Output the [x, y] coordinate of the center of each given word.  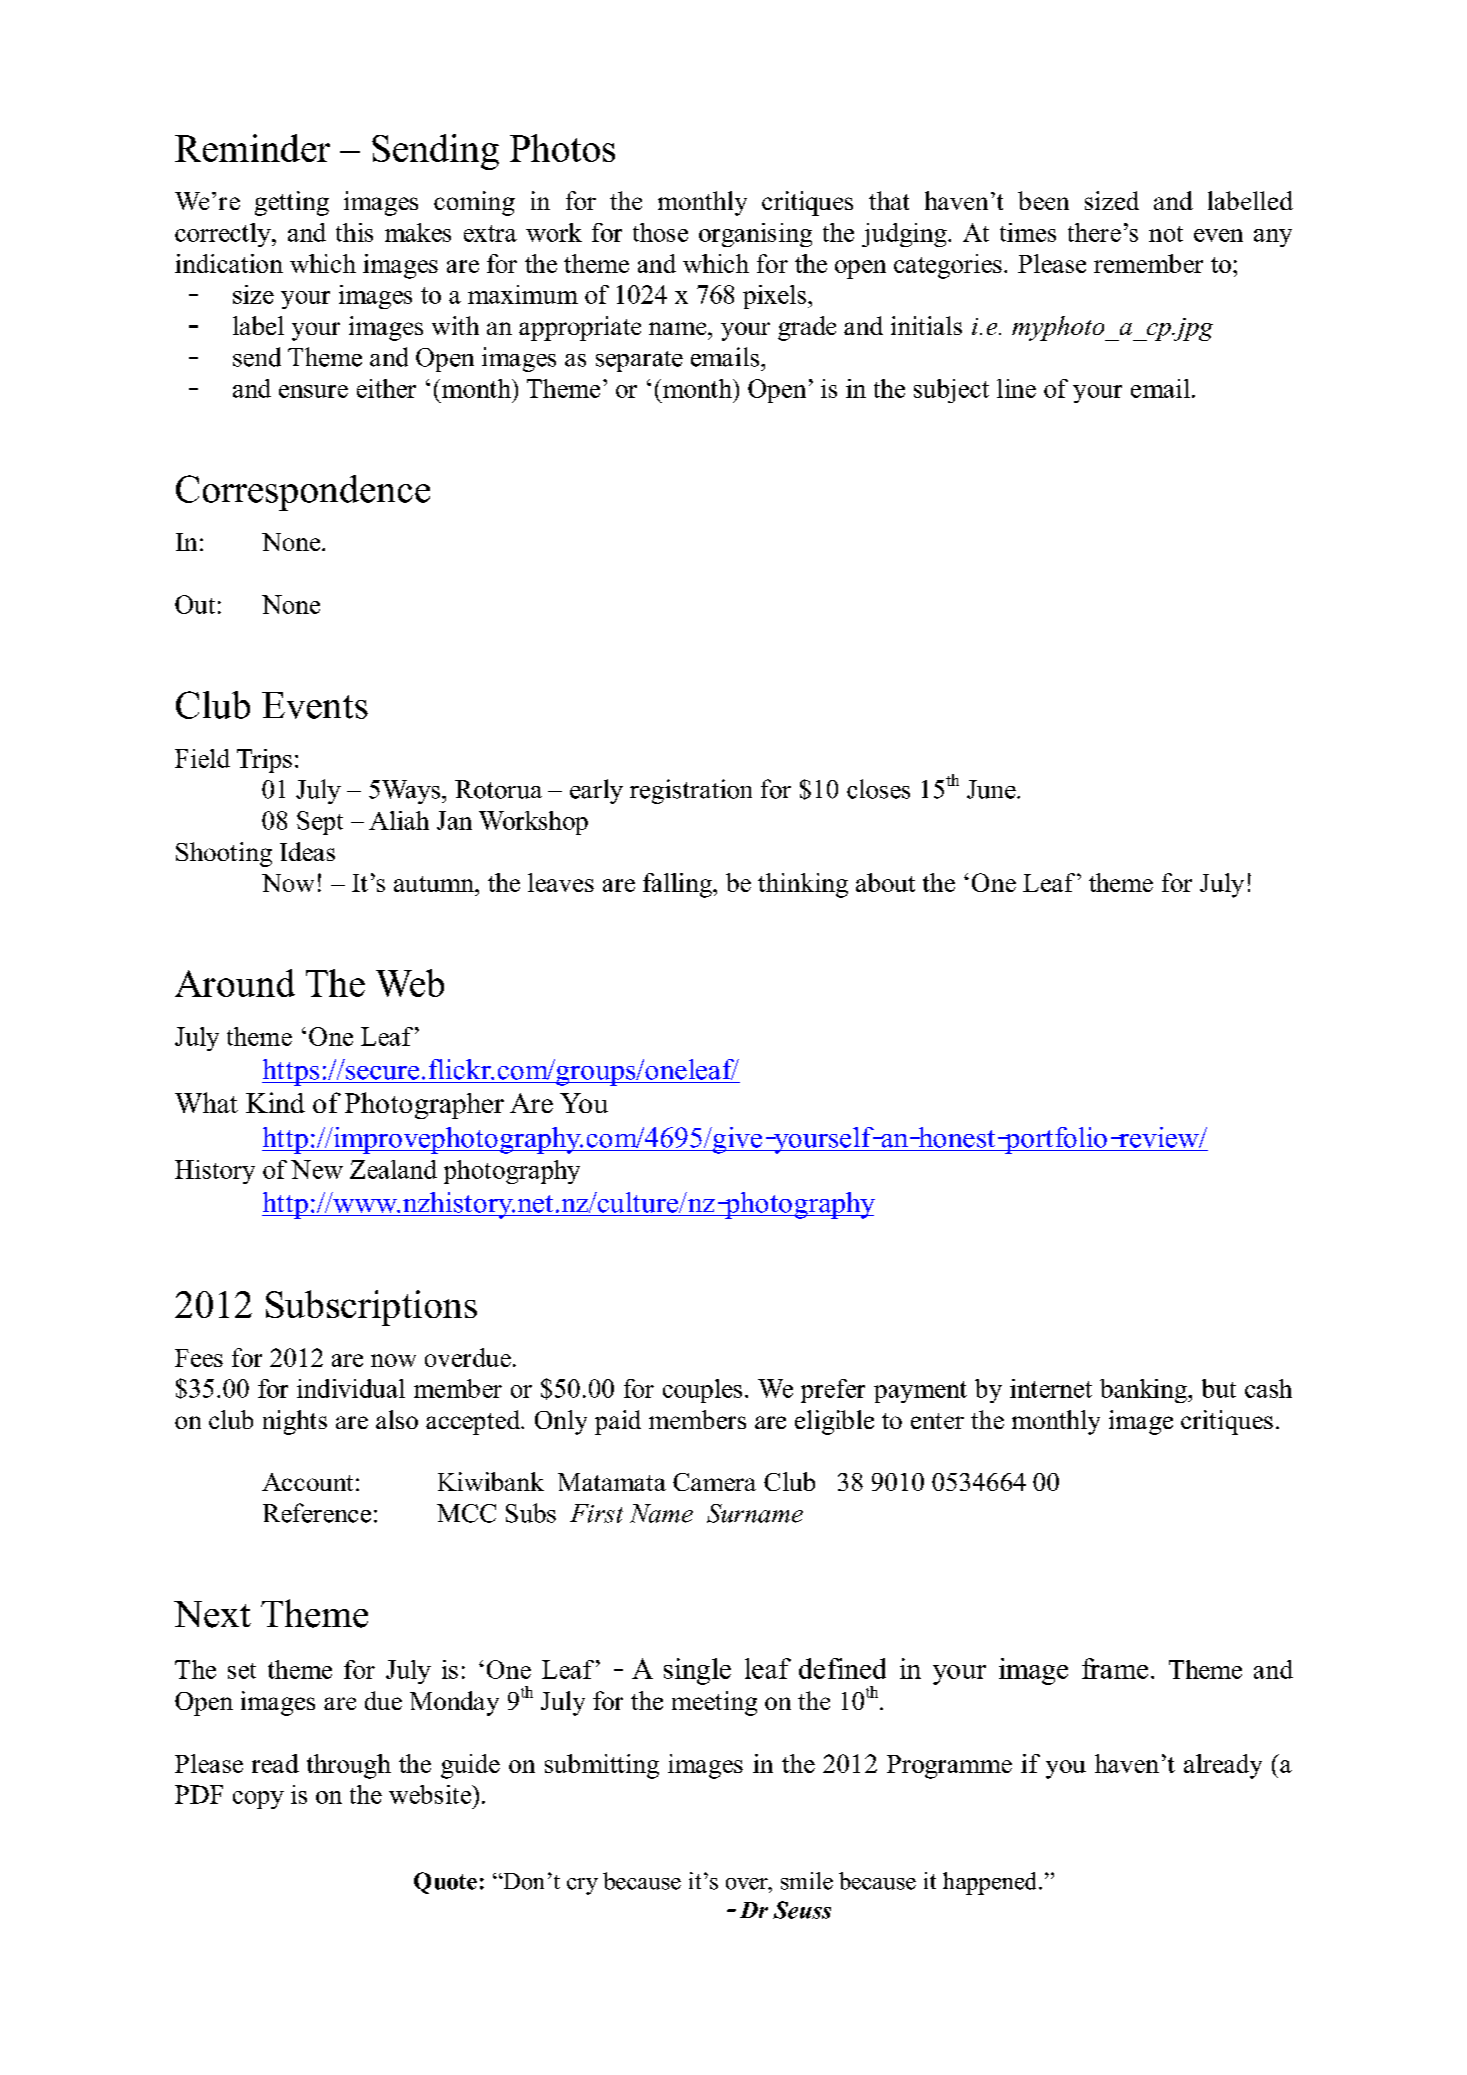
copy [258, 1800]
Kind [275, 1102]
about [885, 882]
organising [755, 235]
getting [292, 203]
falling [678, 885]
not [1166, 234]
